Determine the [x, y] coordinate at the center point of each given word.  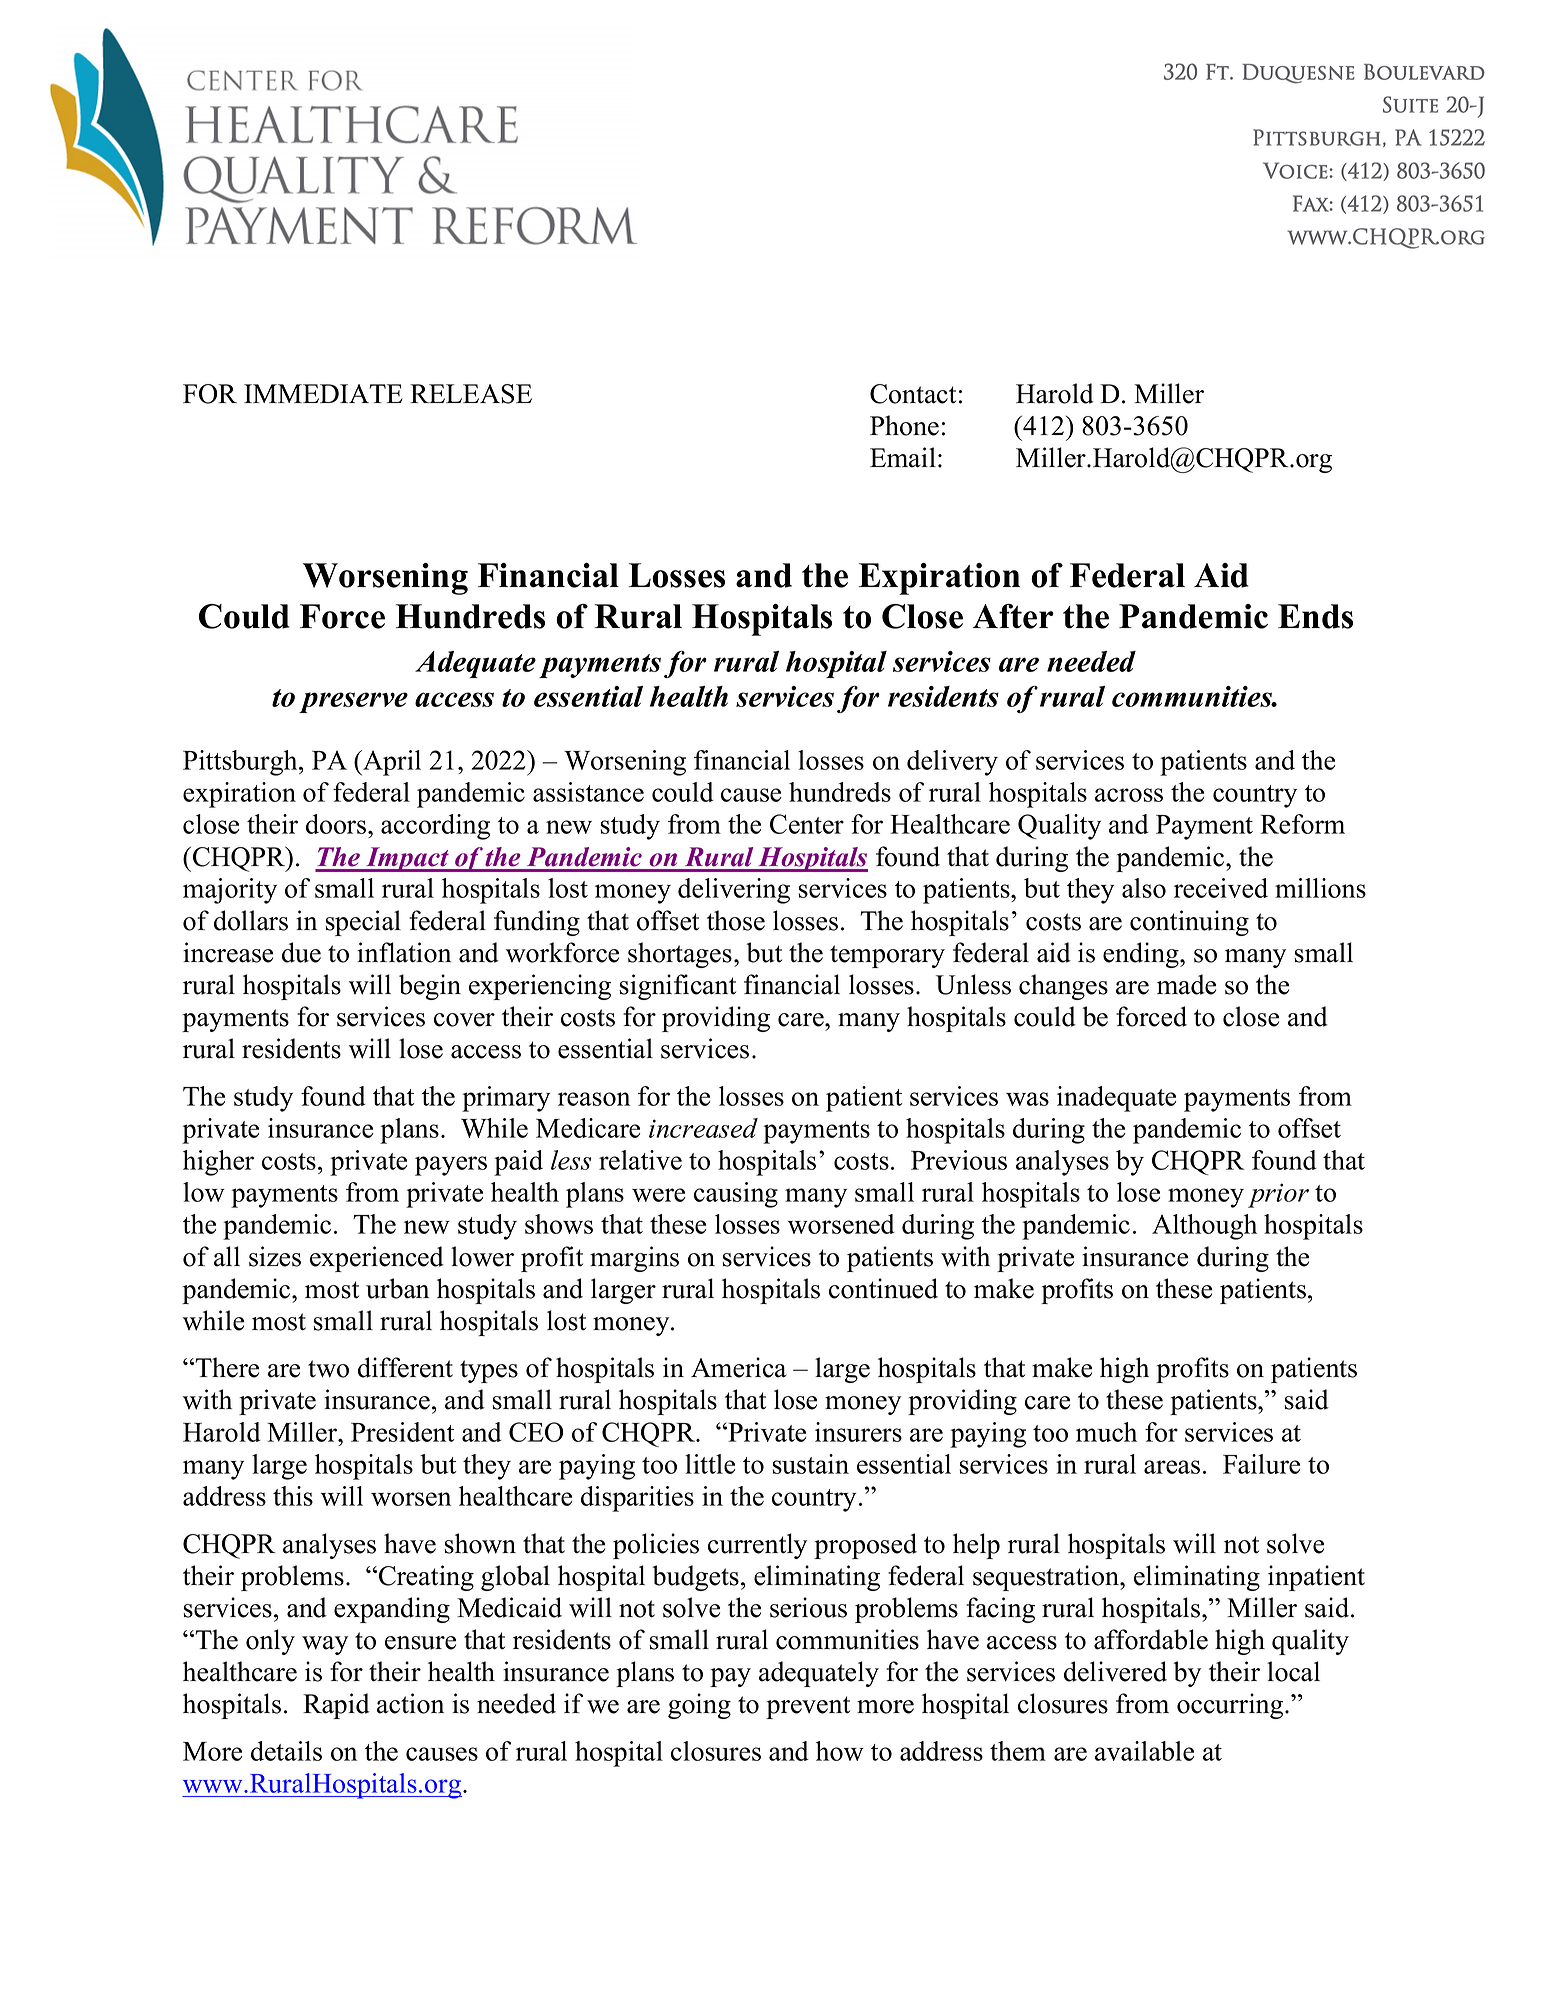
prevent [808, 1707]
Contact [913, 394]
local [1293, 1671]
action [410, 1703]
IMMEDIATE [323, 393]
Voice [1296, 170]
